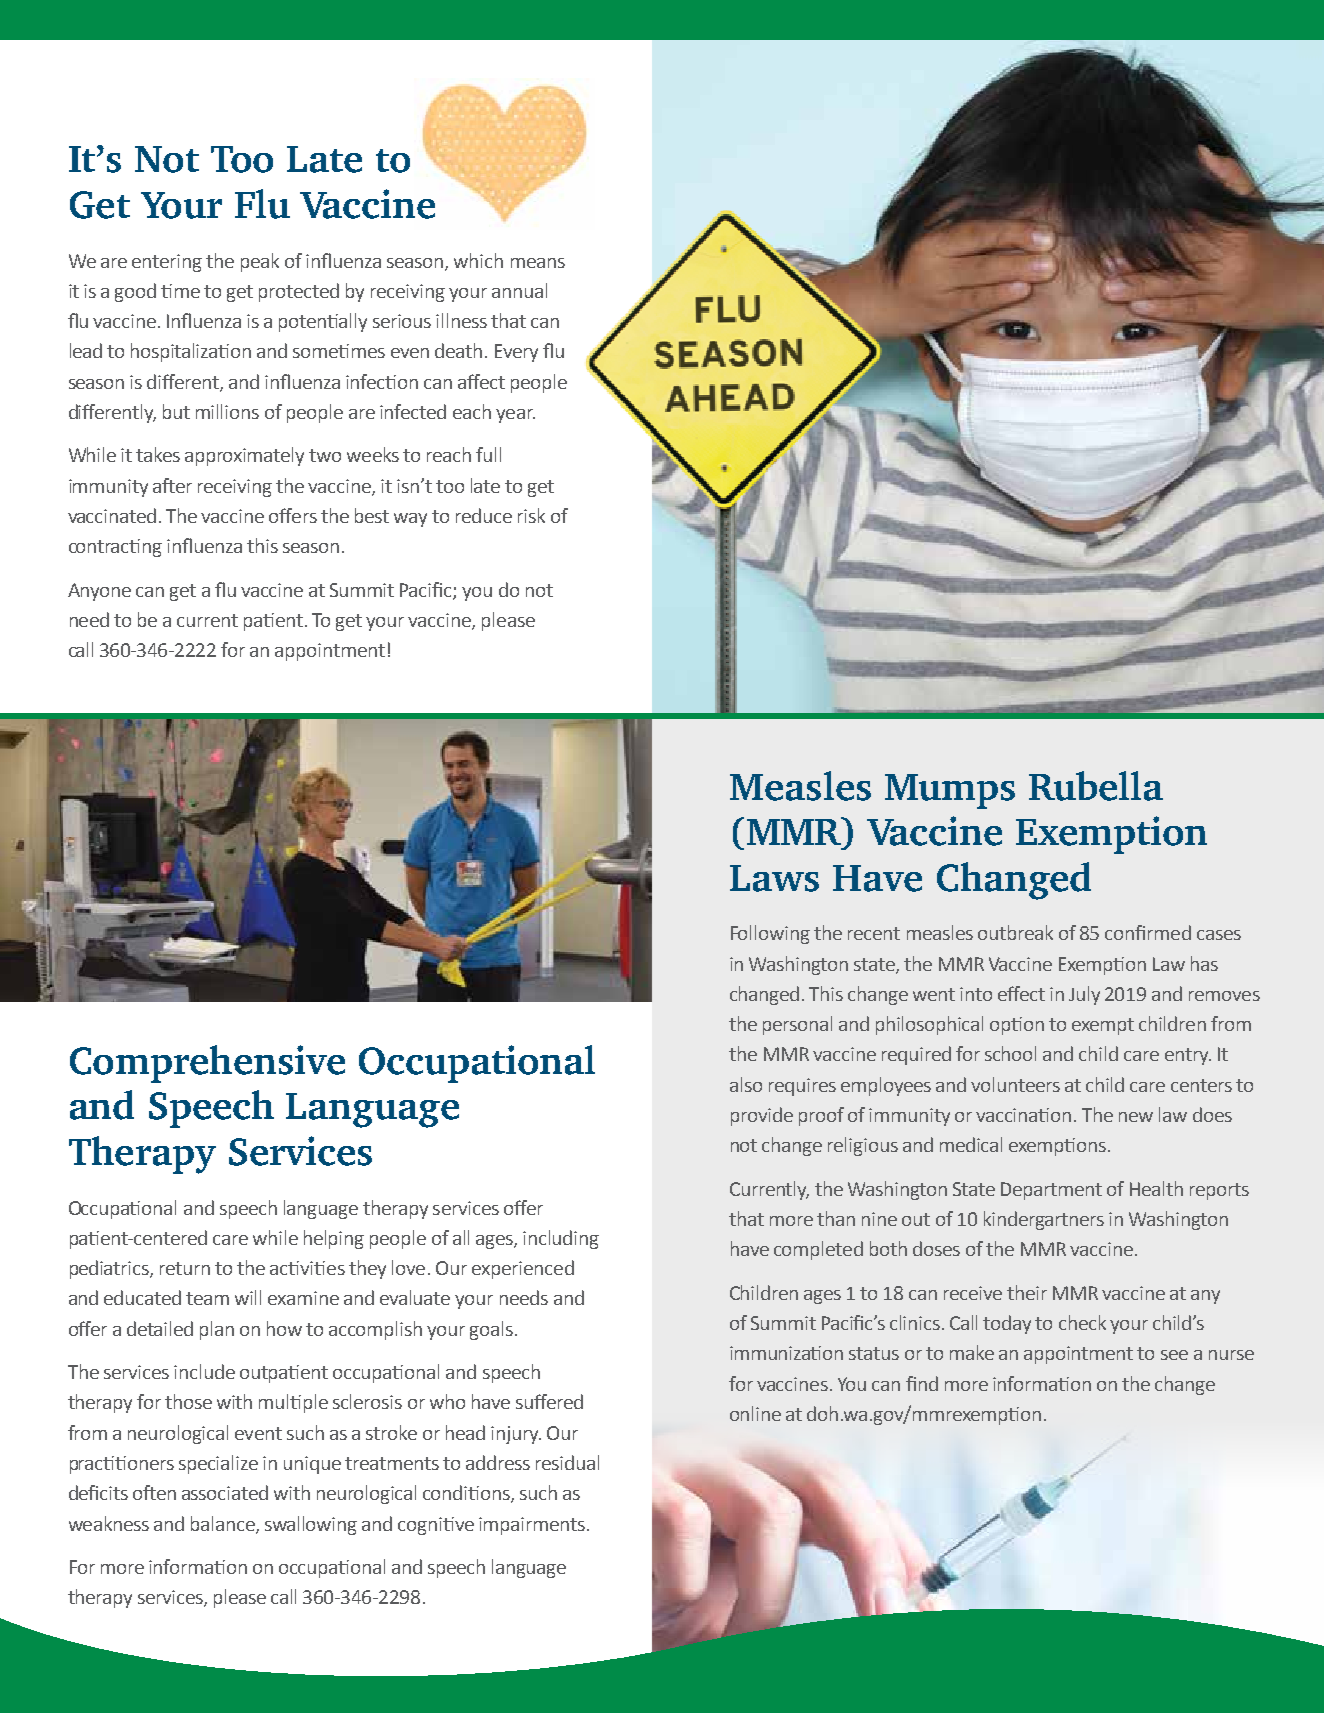 Image resolution: width=1324 pixels, height=1713 pixels. What do you see at coordinates (1174, 1355) in the image?
I see `see` at bounding box center [1174, 1355].
